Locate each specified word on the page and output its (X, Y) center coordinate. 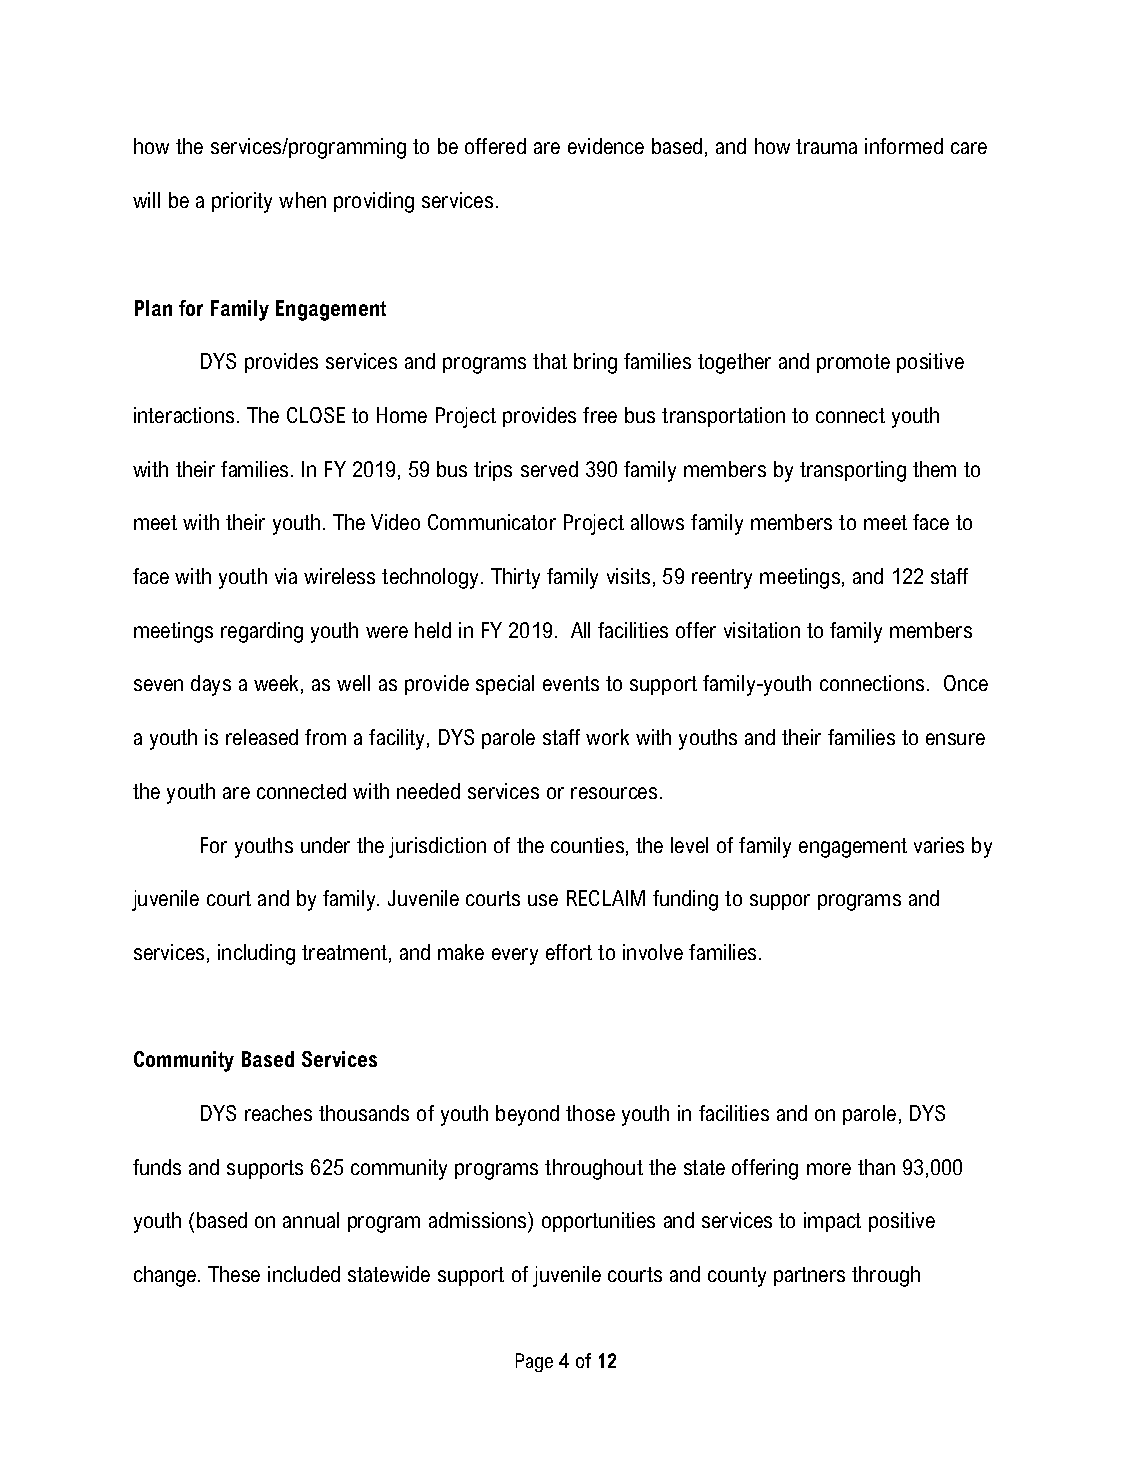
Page (534, 1362)
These (234, 1274)
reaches (278, 1113)
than (876, 1167)
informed (904, 146)
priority (242, 202)
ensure (955, 739)
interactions (184, 415)
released (262, 737)
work (607, 737)
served (549, 469)
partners (809, 1276)
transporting (853, 471)
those (590, 1113)
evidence (606, 146)
